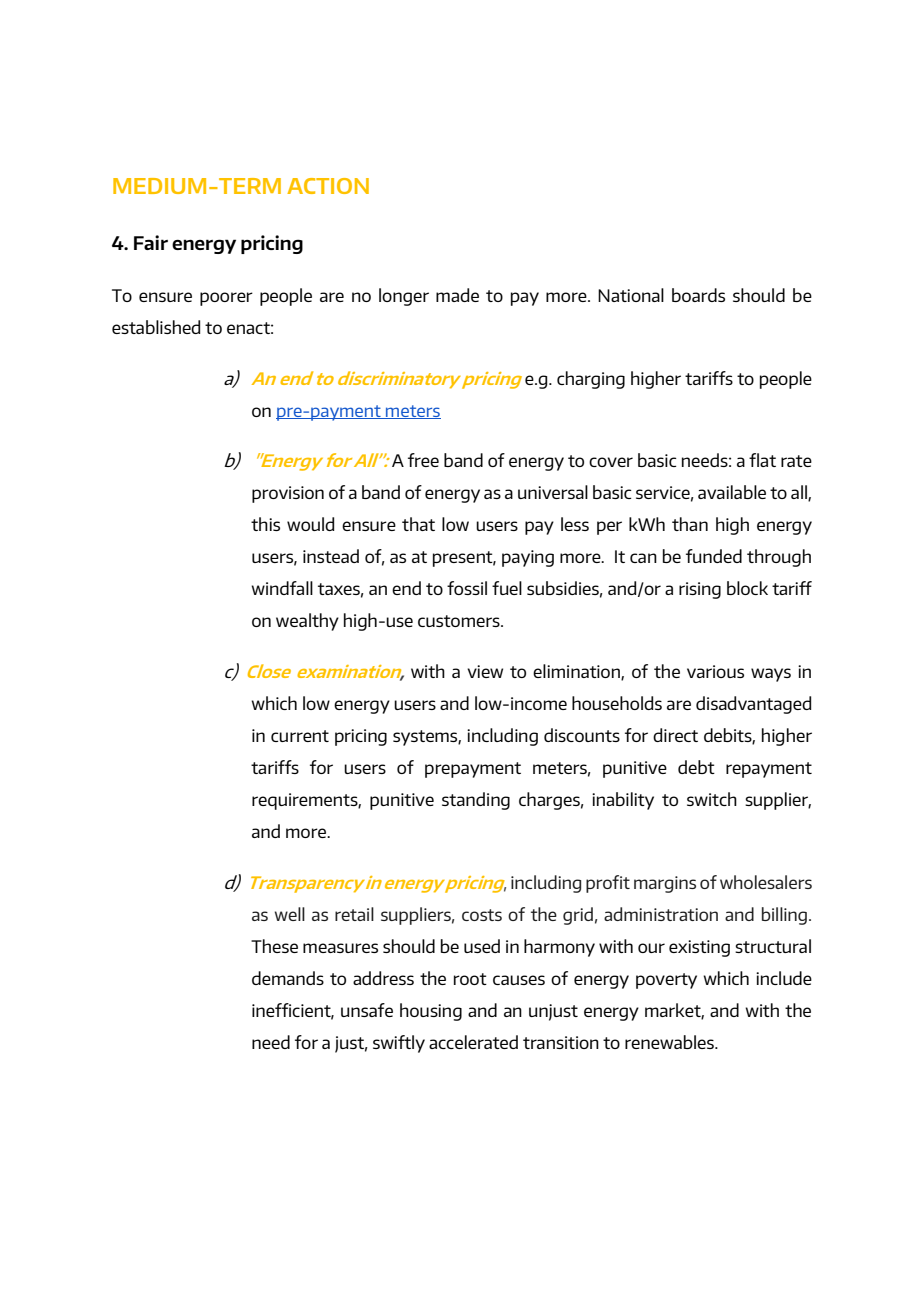  I want to click on housing, so click(431, 1012).
